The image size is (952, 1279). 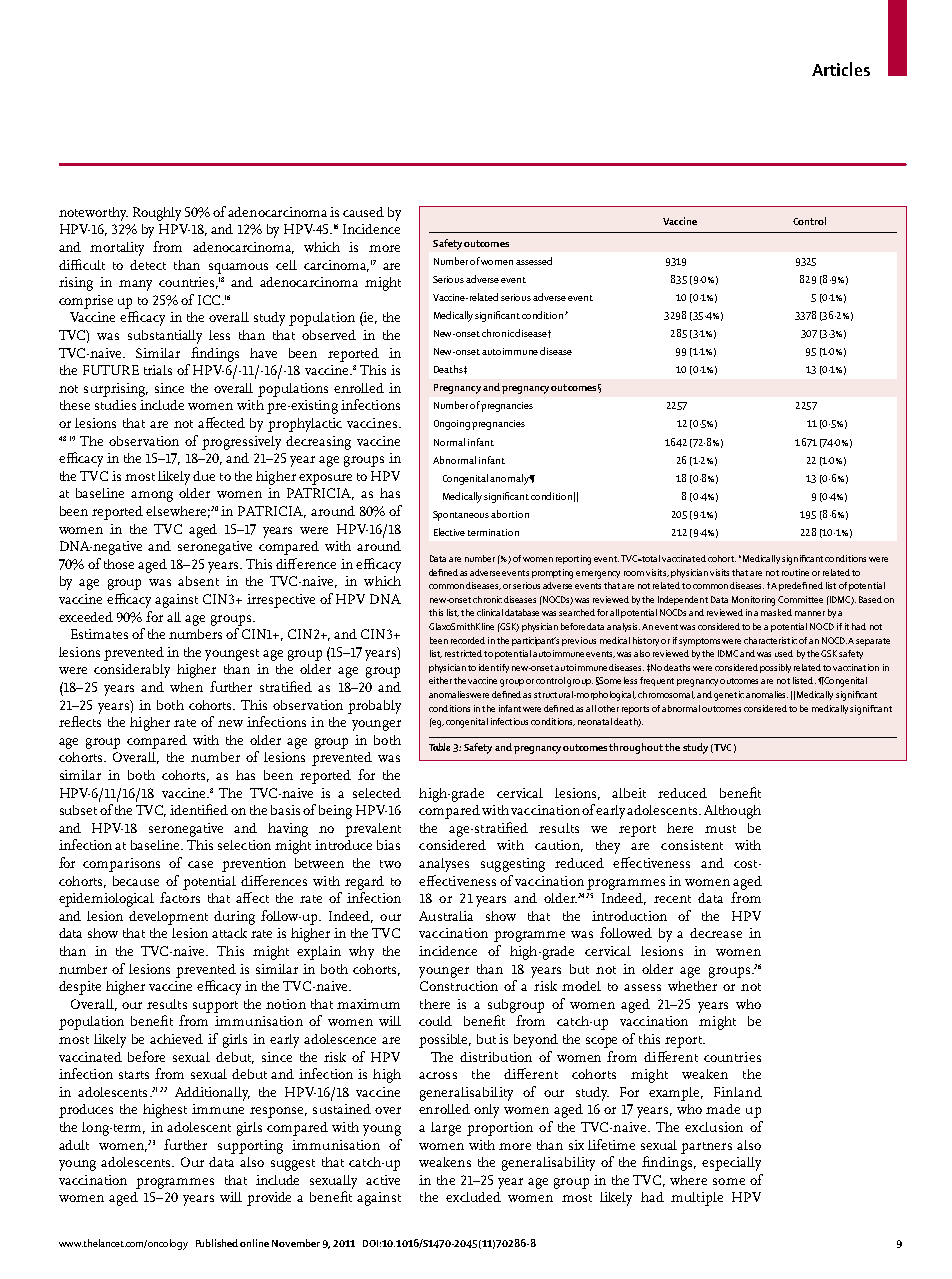 What do you see at coordinates (439, 747) in the screenshot?
I see `Table` at bounding box center [439, 747].
